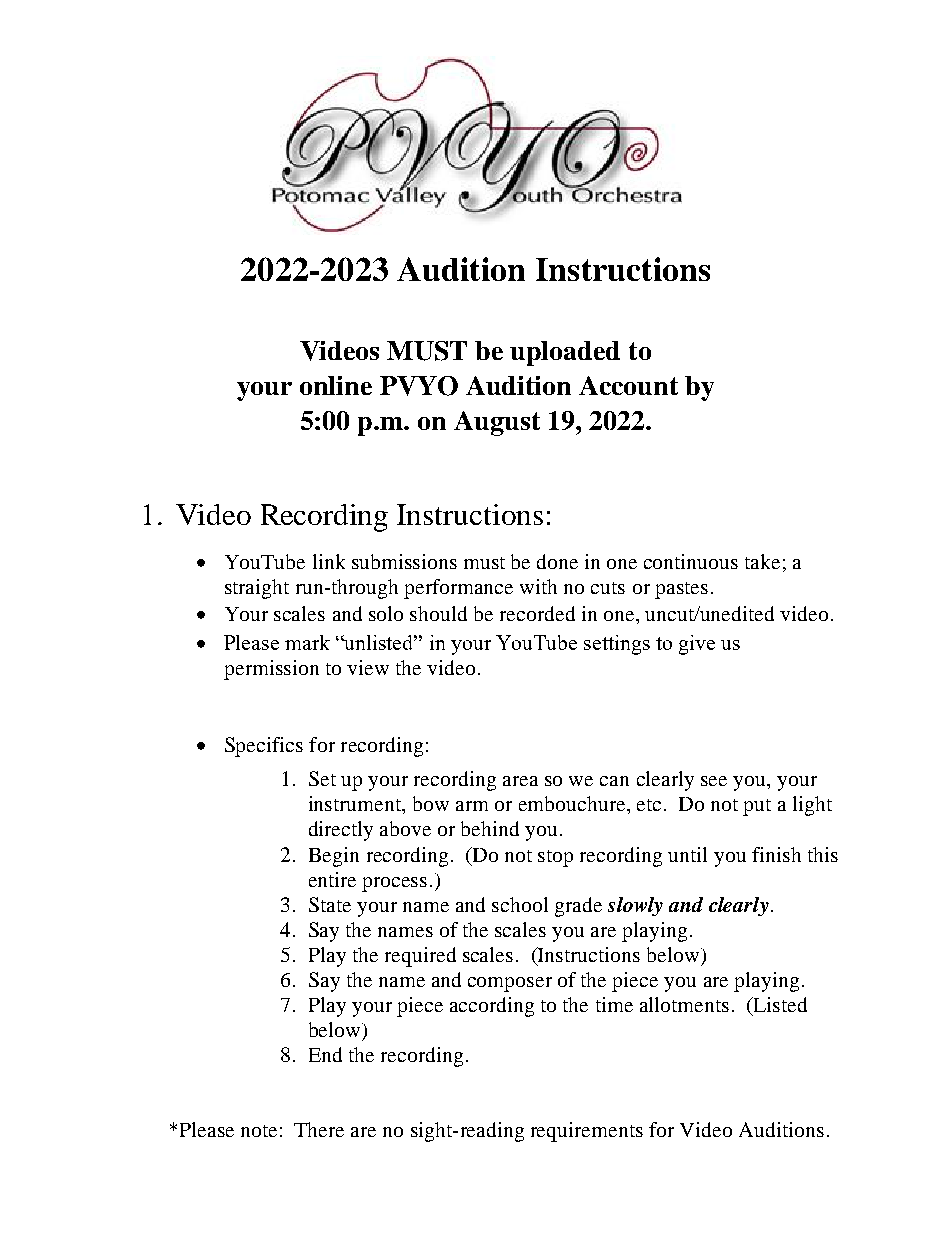 The width and height of the page is (952, 1233). I want to click on uploaded, so click(565, 353).
